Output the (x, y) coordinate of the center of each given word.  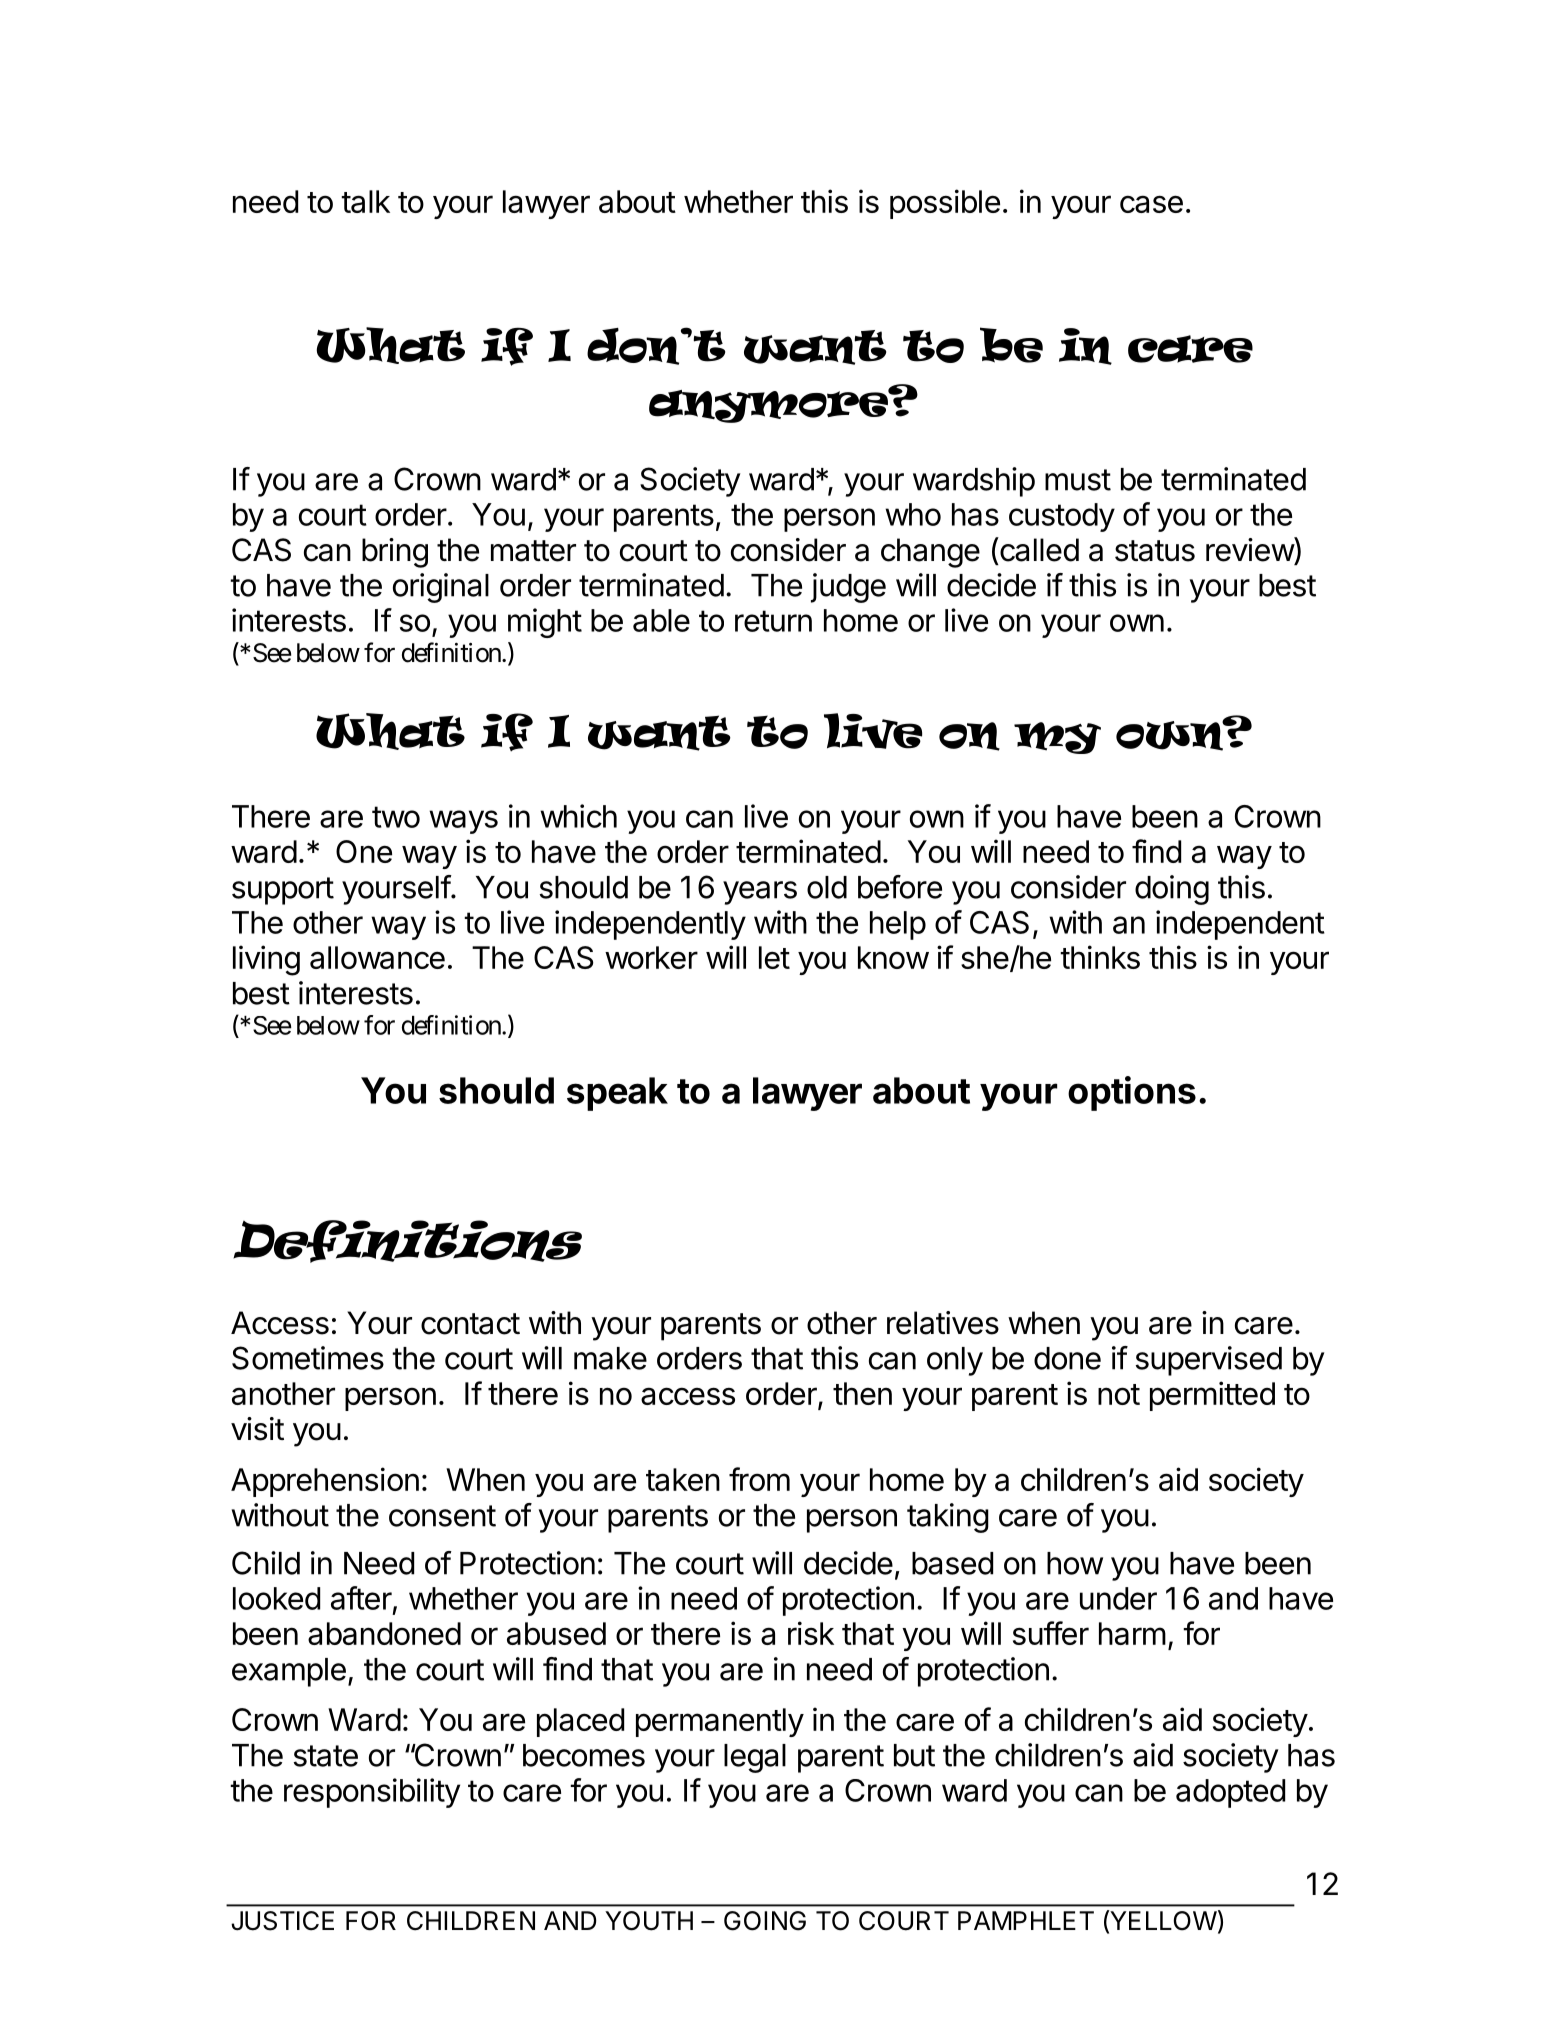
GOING (765, 1921)
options (1132, 1093)
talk (365, 201)
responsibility (372, 1793)
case (1151, 204)
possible (945, 204)
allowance (377, 957)
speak (617, 1094)
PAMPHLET (1026, 1920)
